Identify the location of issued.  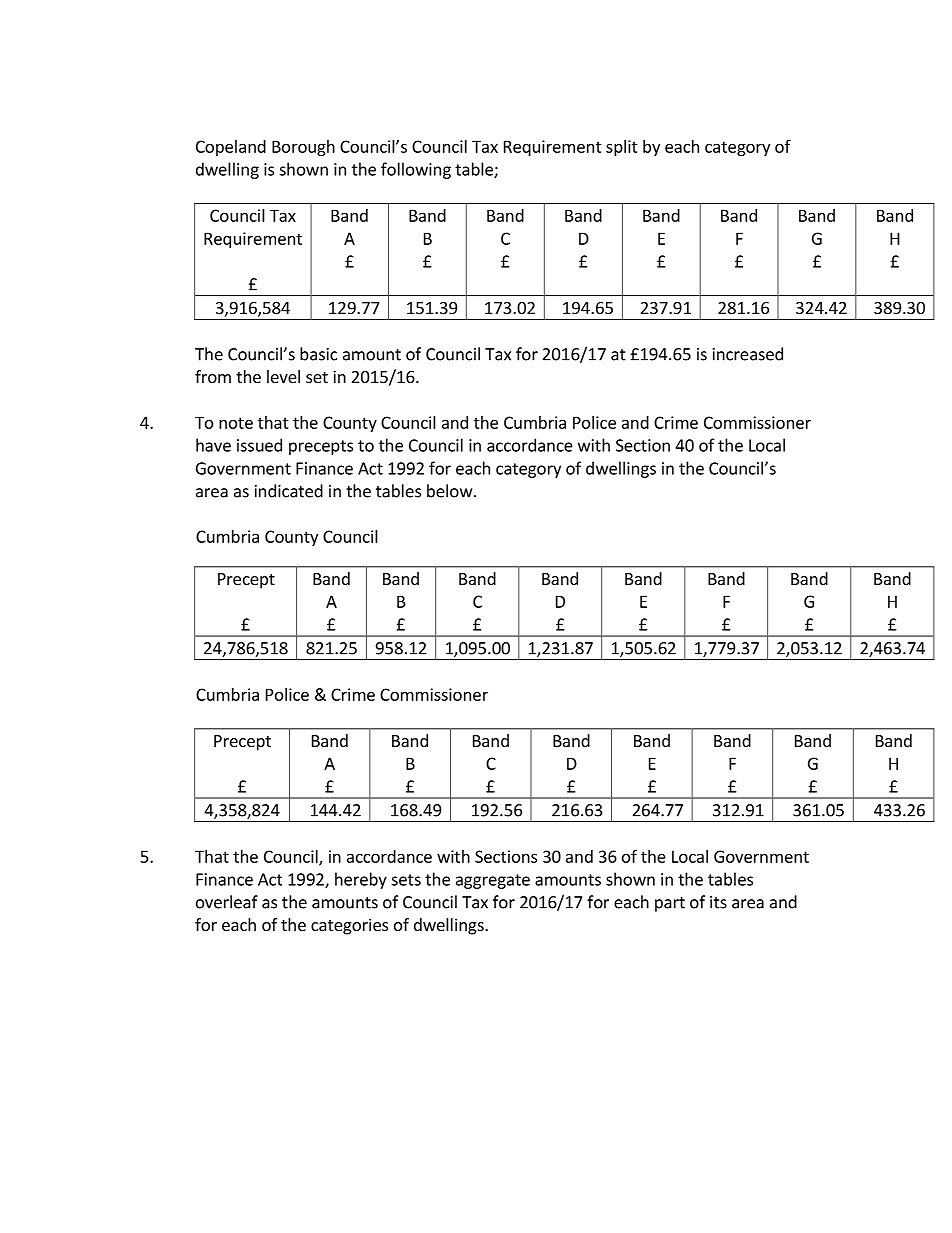
(259, 445).
